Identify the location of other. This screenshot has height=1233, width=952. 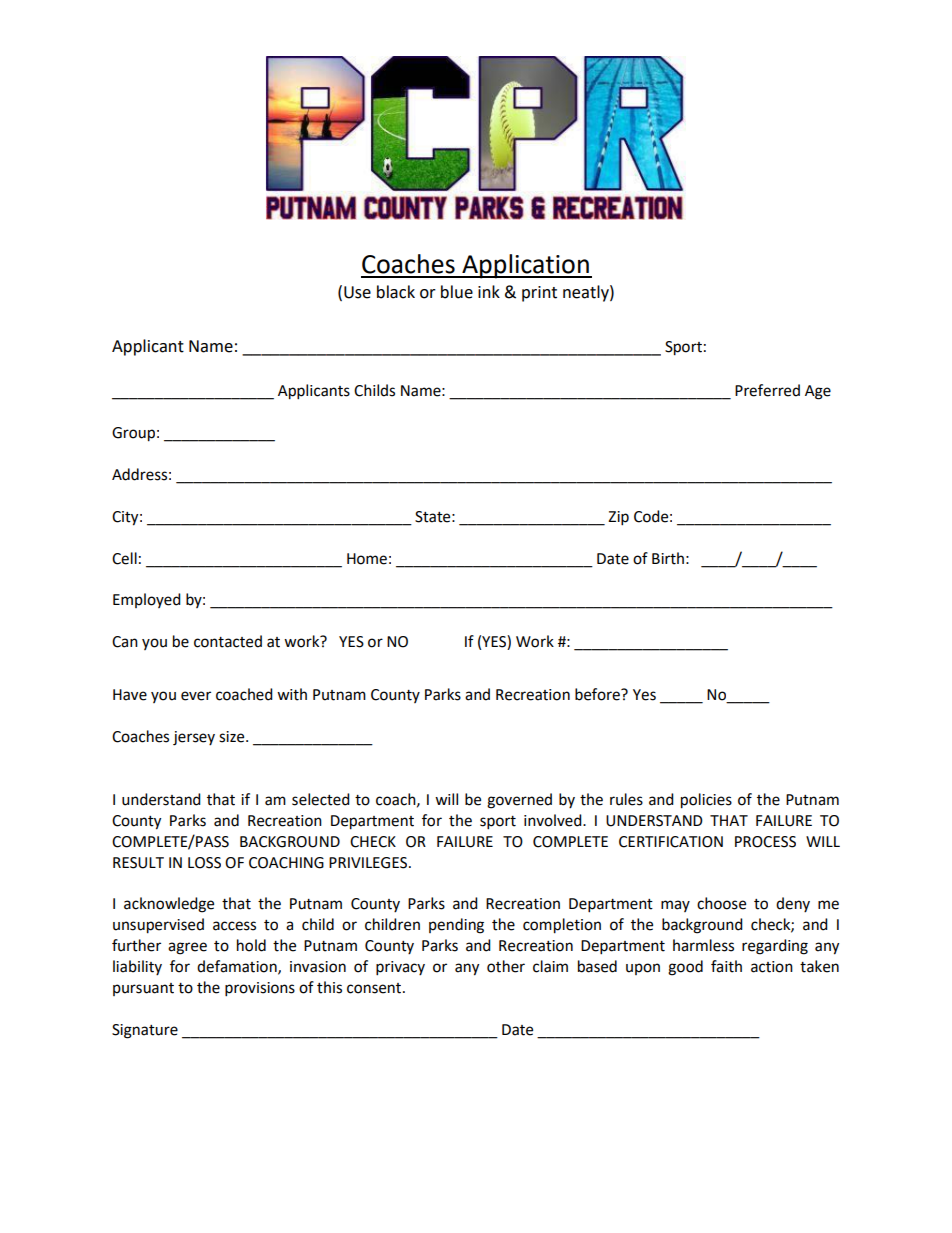
(506, 966).
